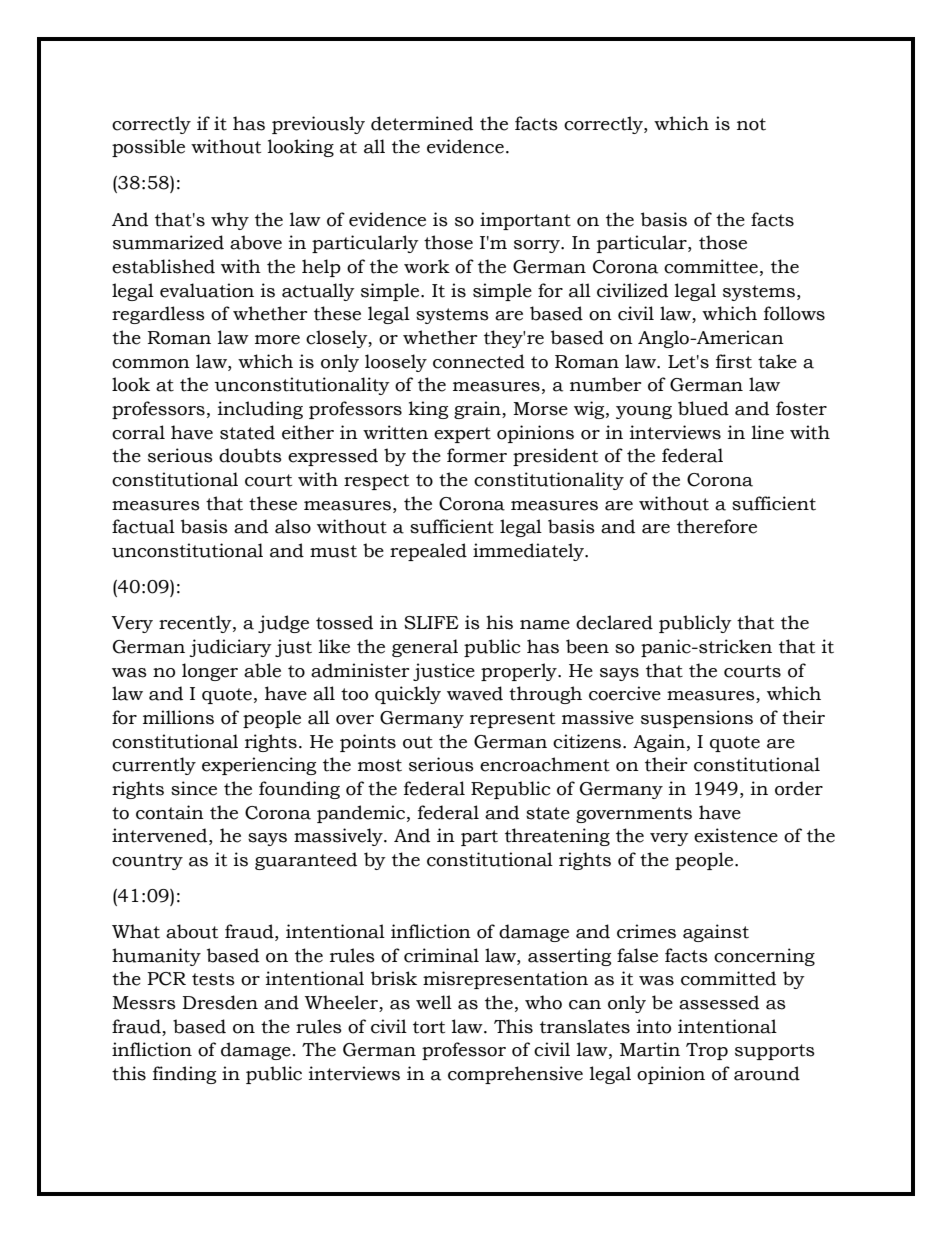  I want to click on not, so click(751, 124).
